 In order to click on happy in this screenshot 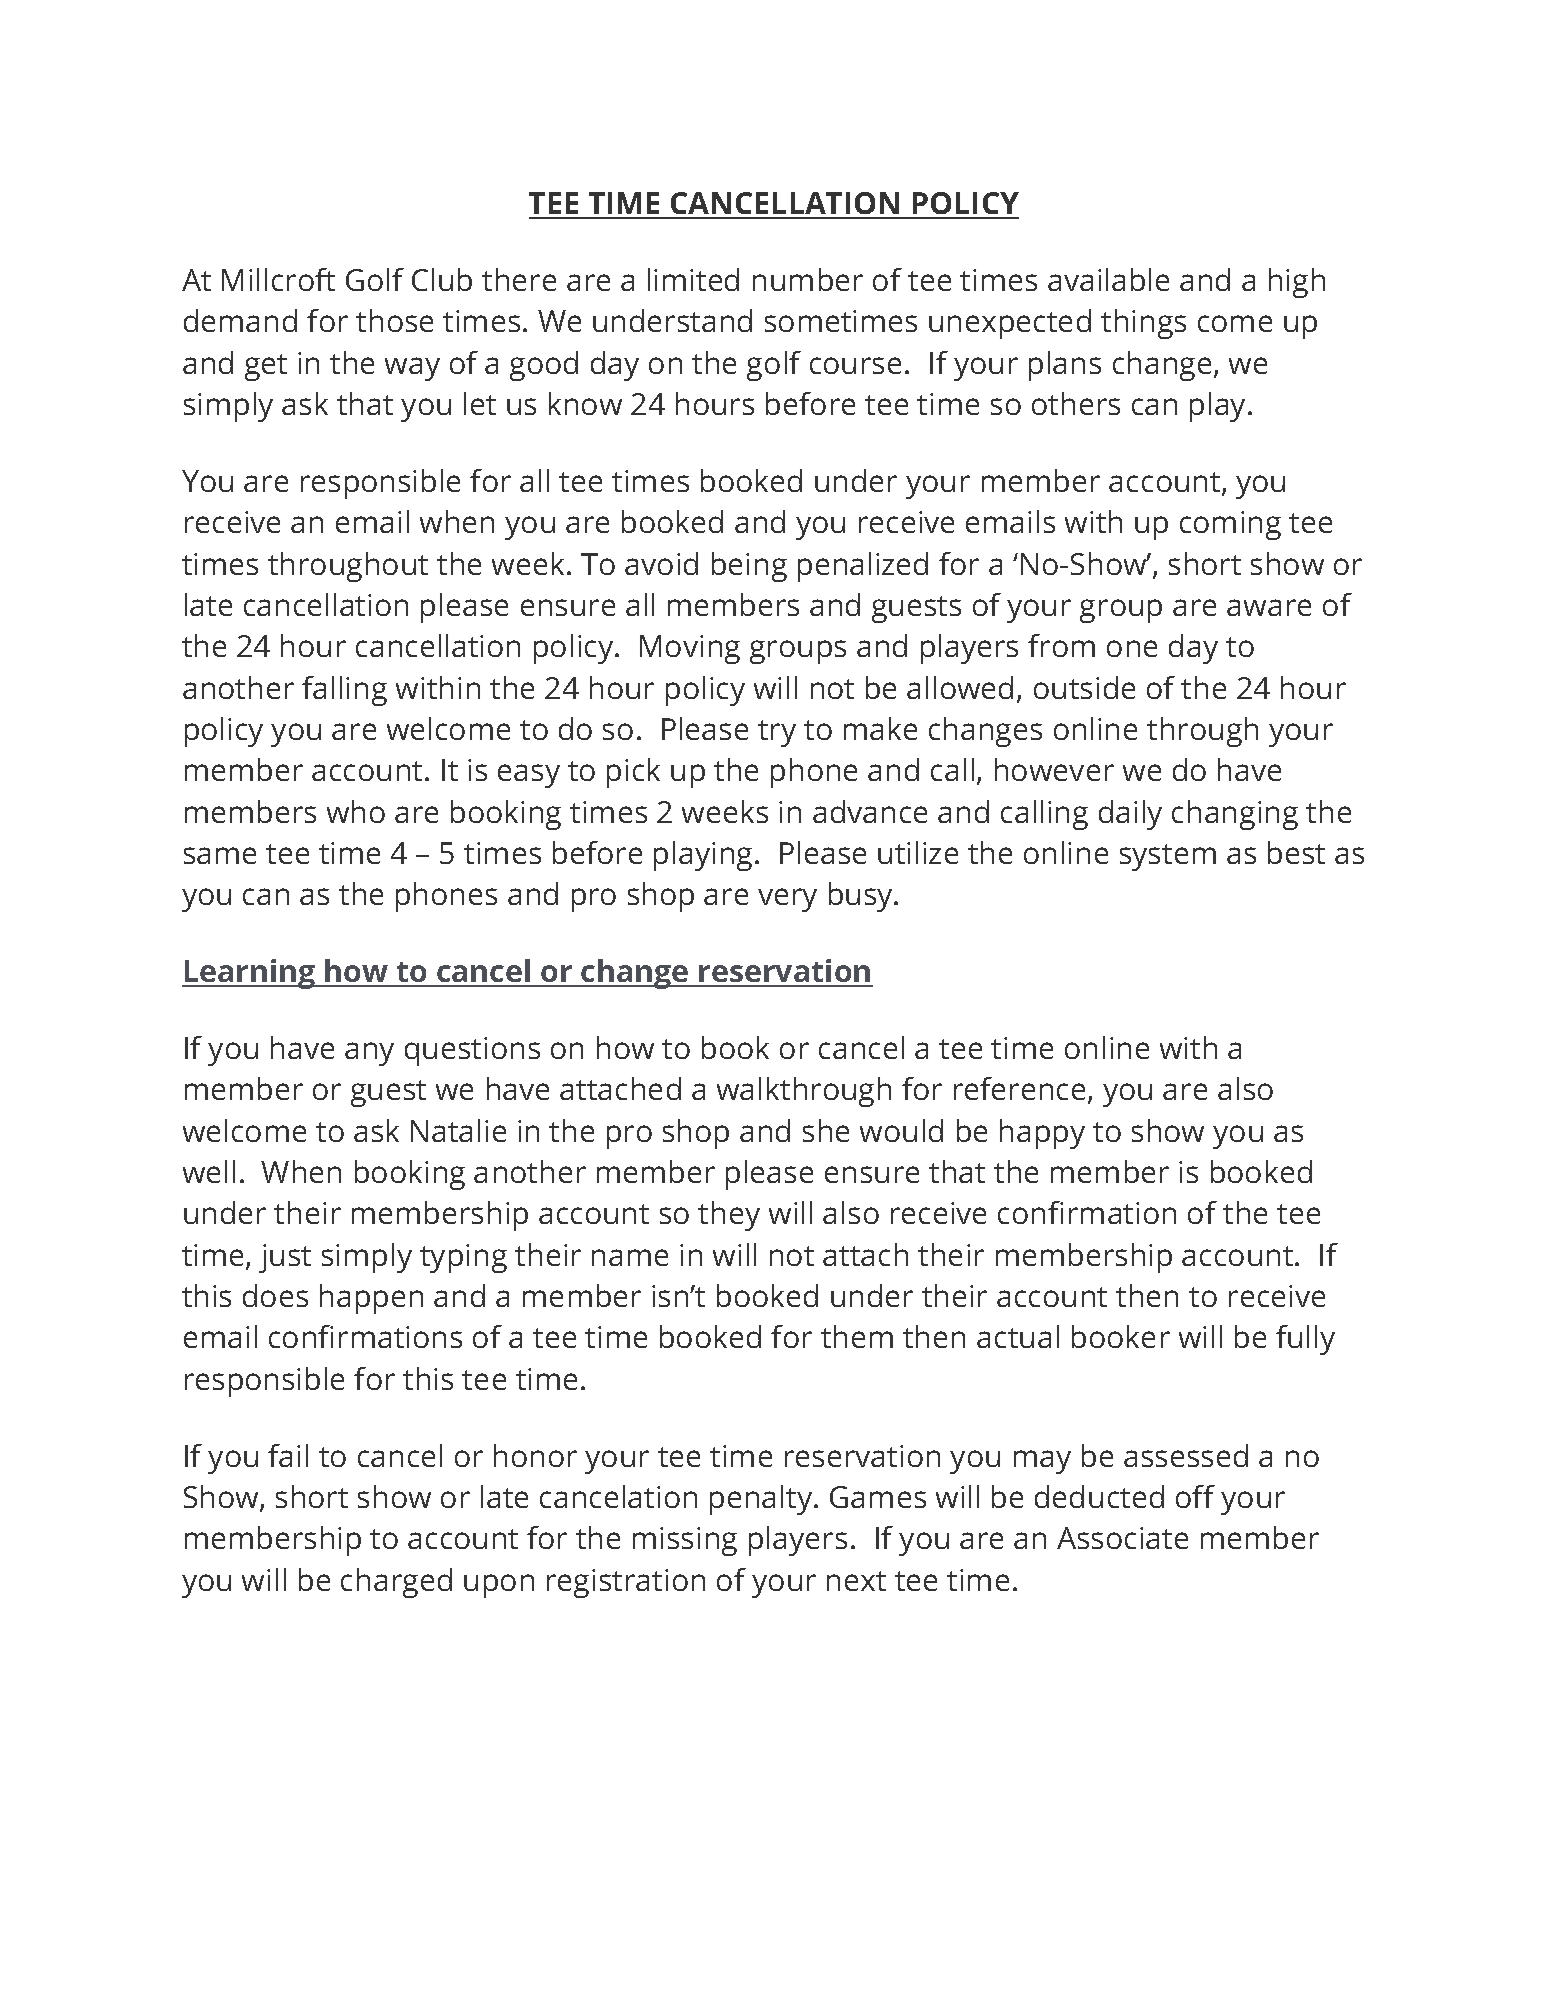, I will do `click(1042, 1134)`.
